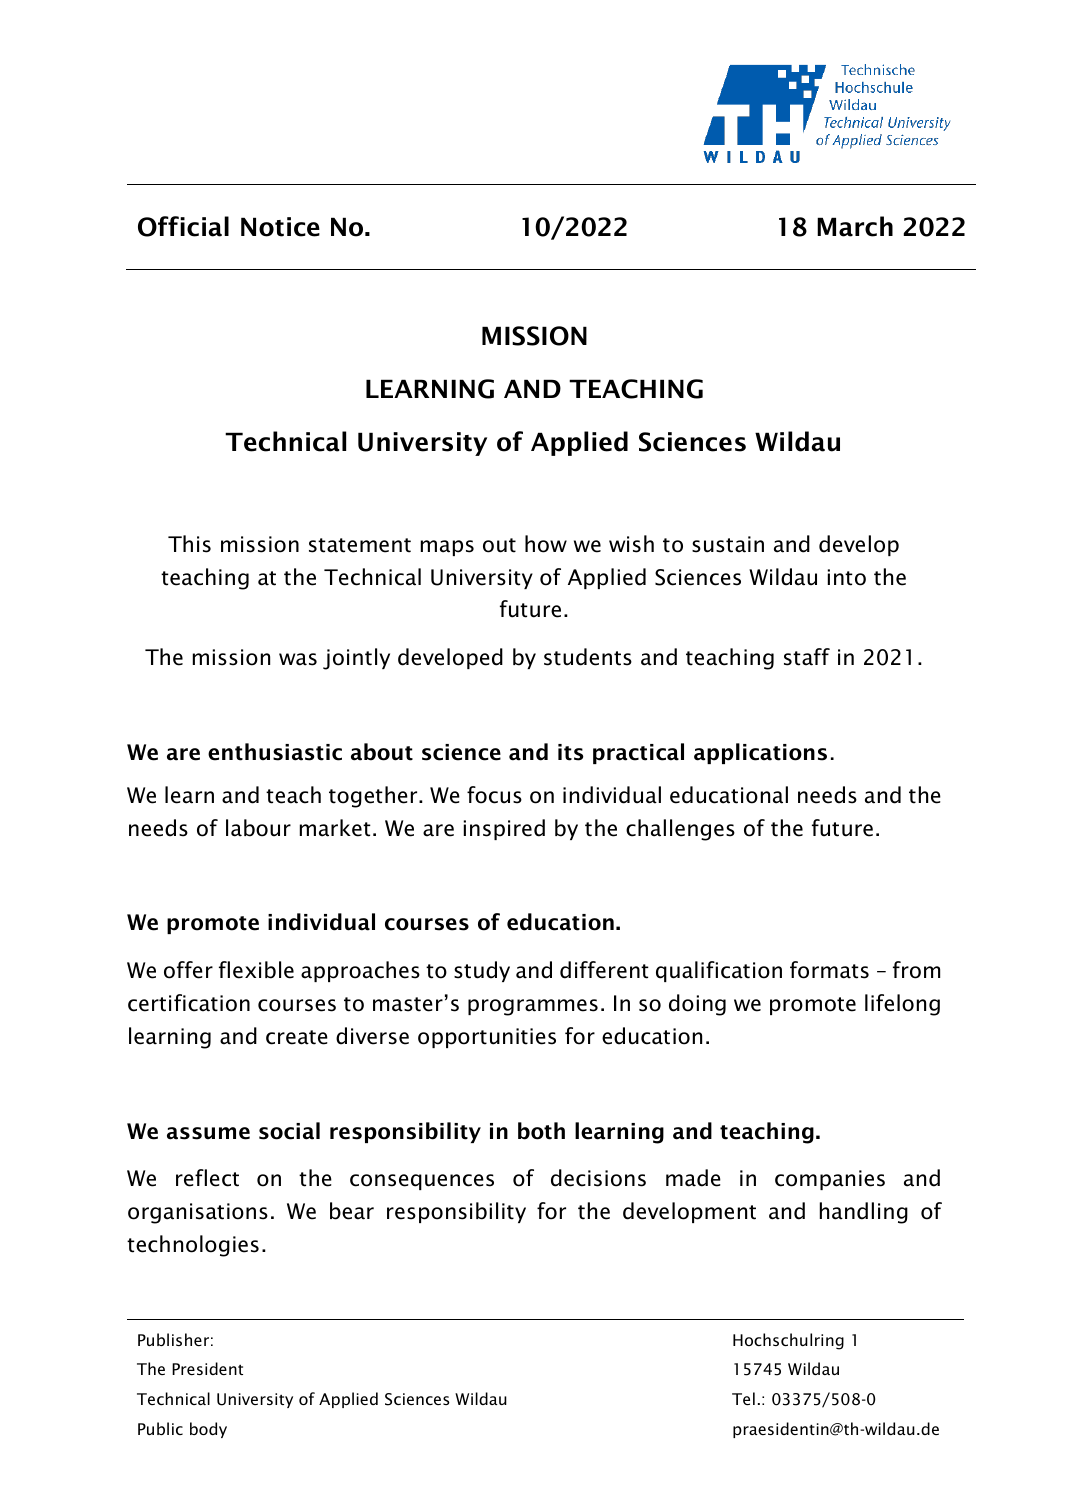  Describe the element at coordinates (760, 753) in the document. I see `applications` at that location.
